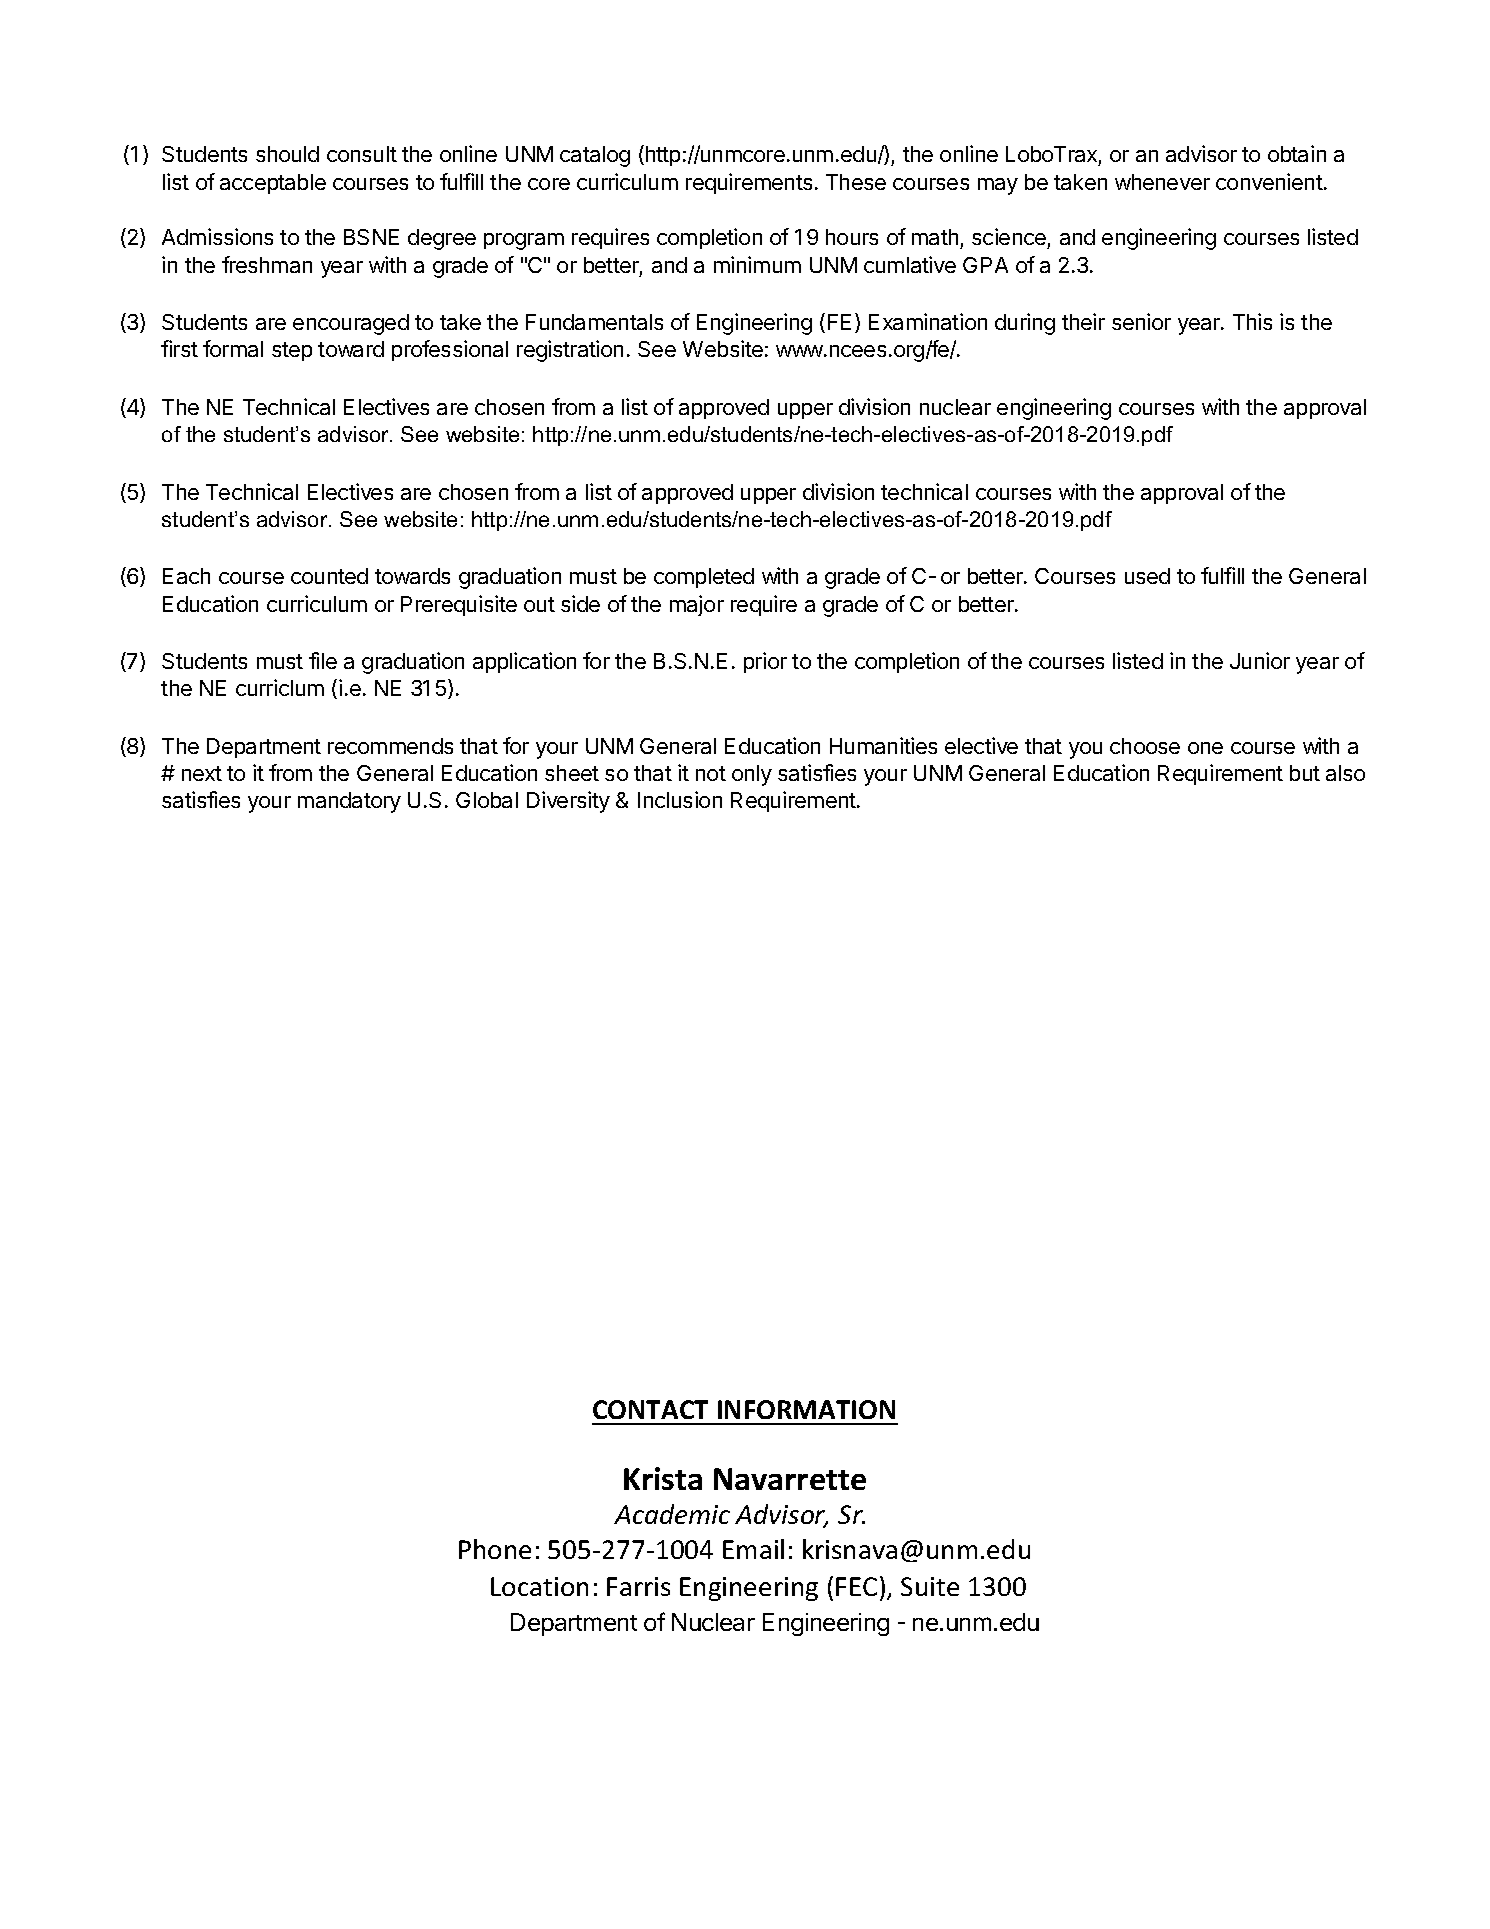  I want to click on Suite, so click(930, 1586).
